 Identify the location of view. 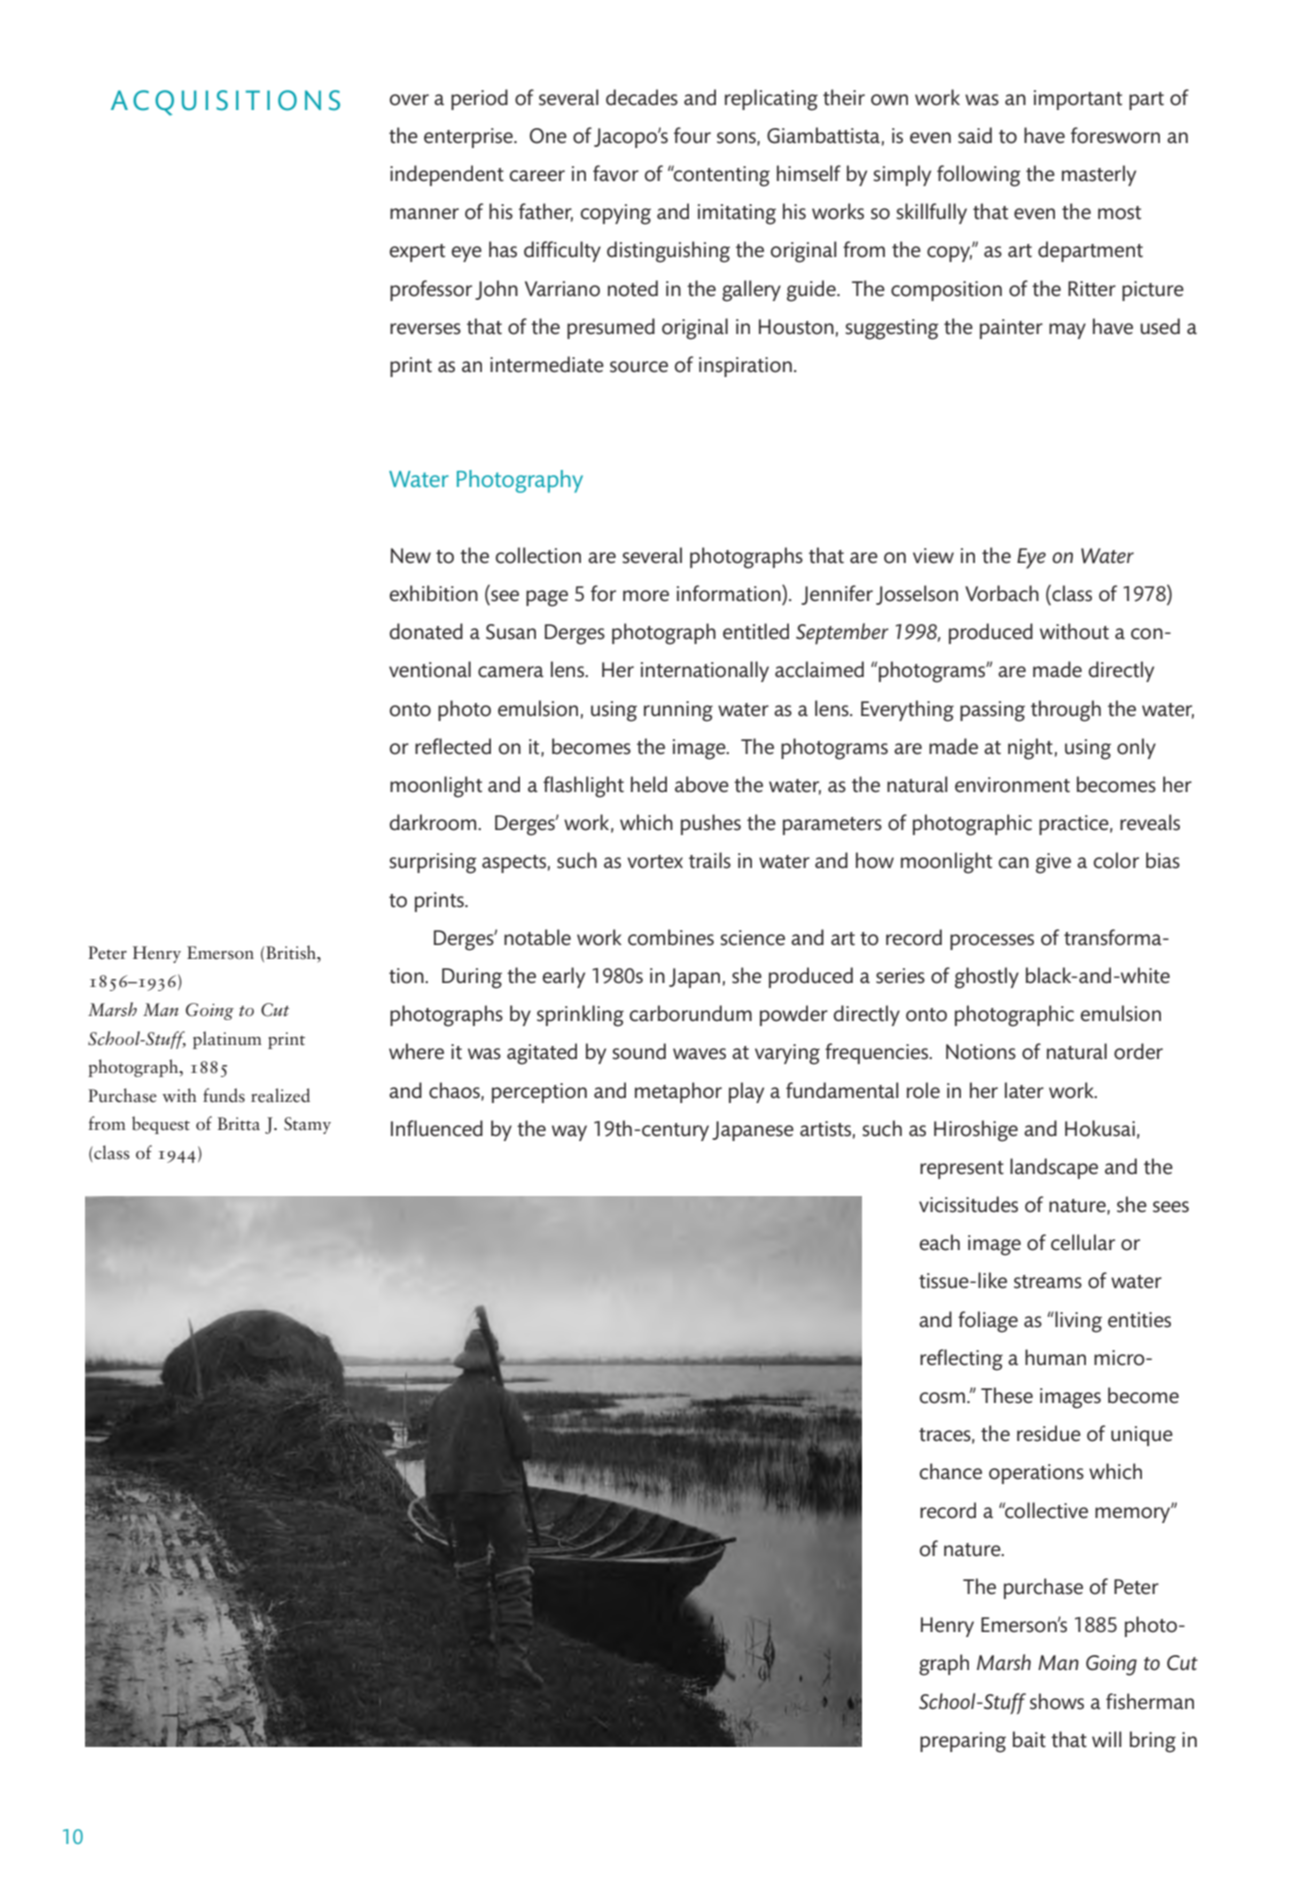
(933, 556).
